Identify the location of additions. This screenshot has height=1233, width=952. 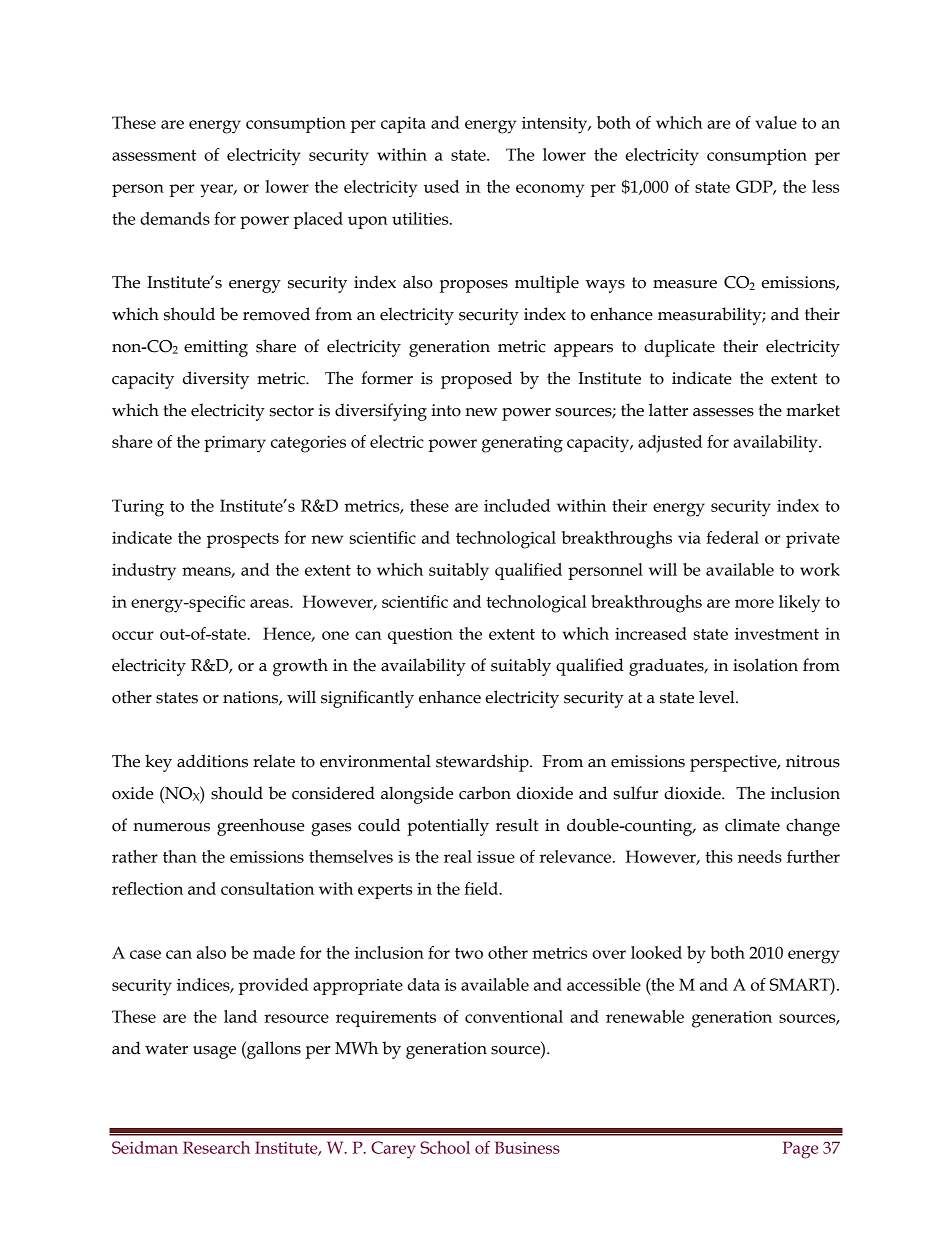
(212, 761).
